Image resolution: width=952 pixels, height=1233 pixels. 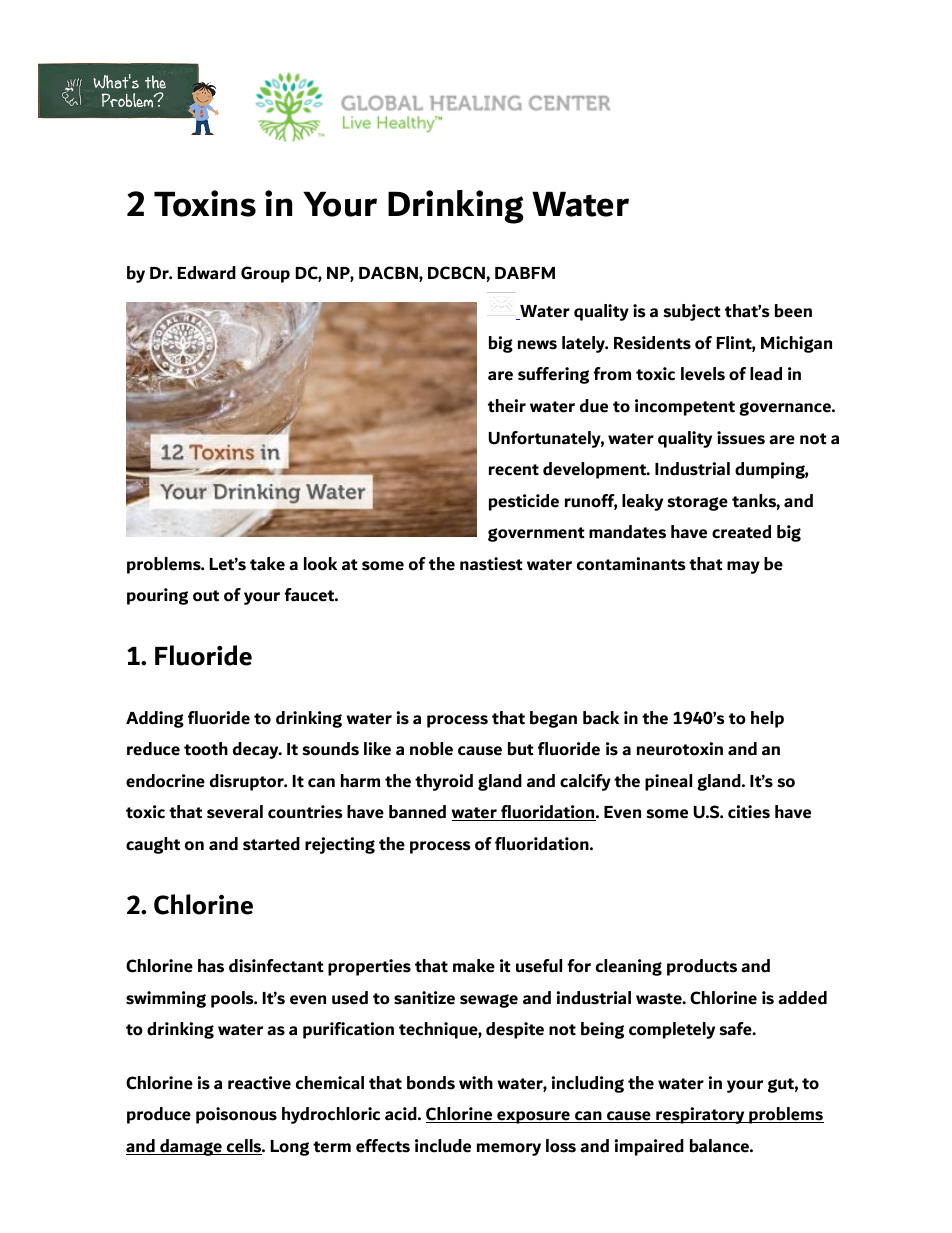 I want to click on poisonous, so click(x=236, y=1115).
